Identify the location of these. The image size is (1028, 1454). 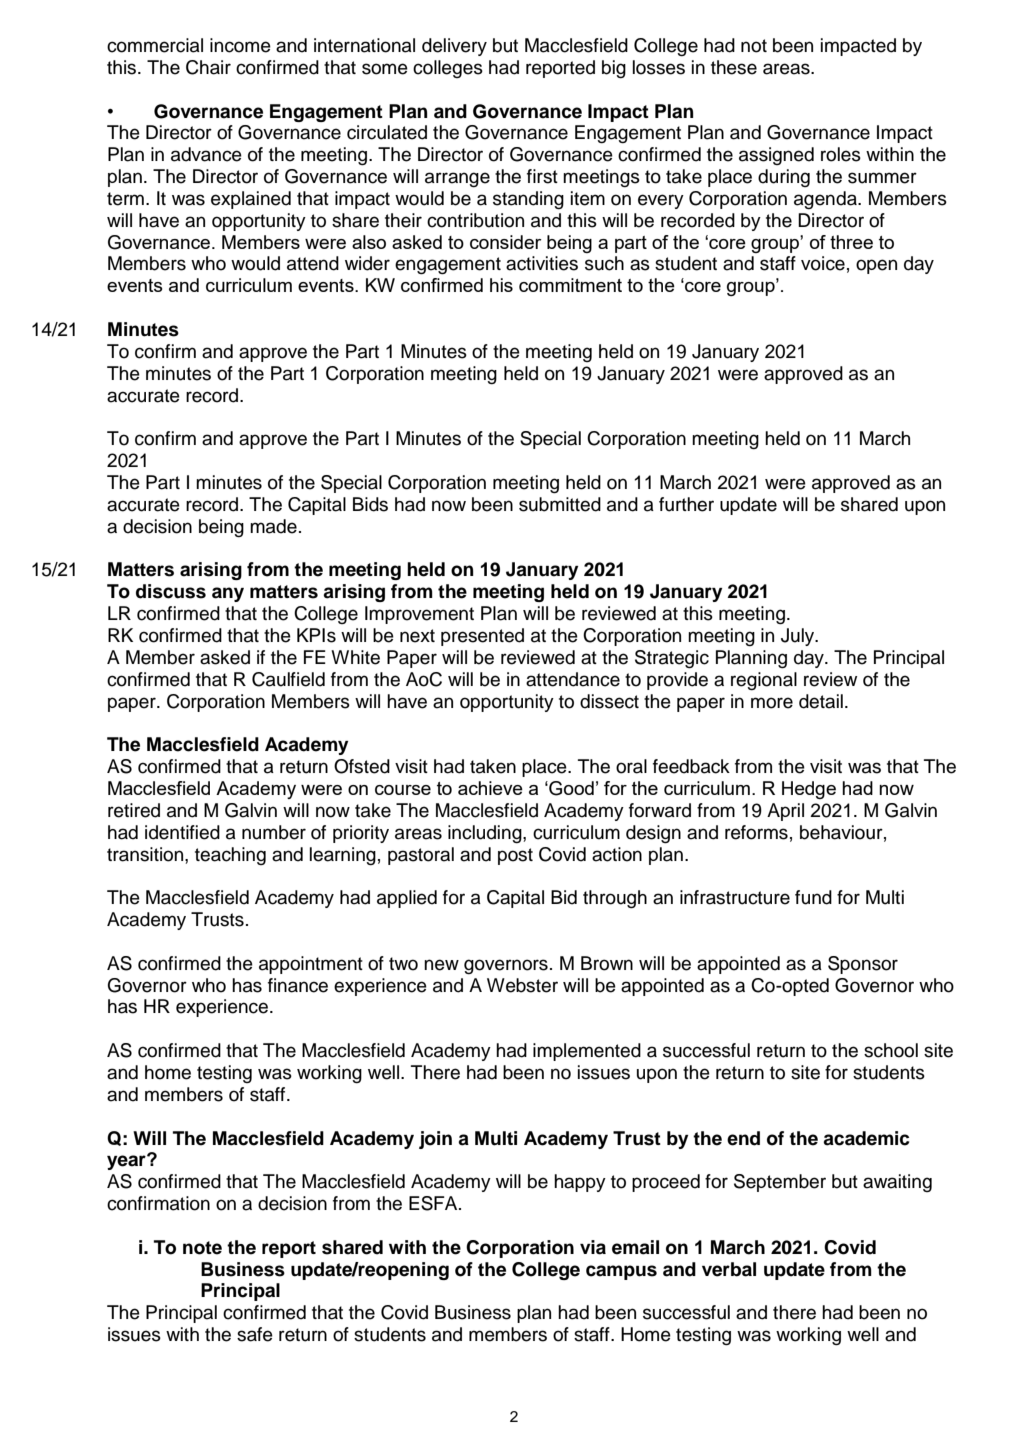
(734, 67).
